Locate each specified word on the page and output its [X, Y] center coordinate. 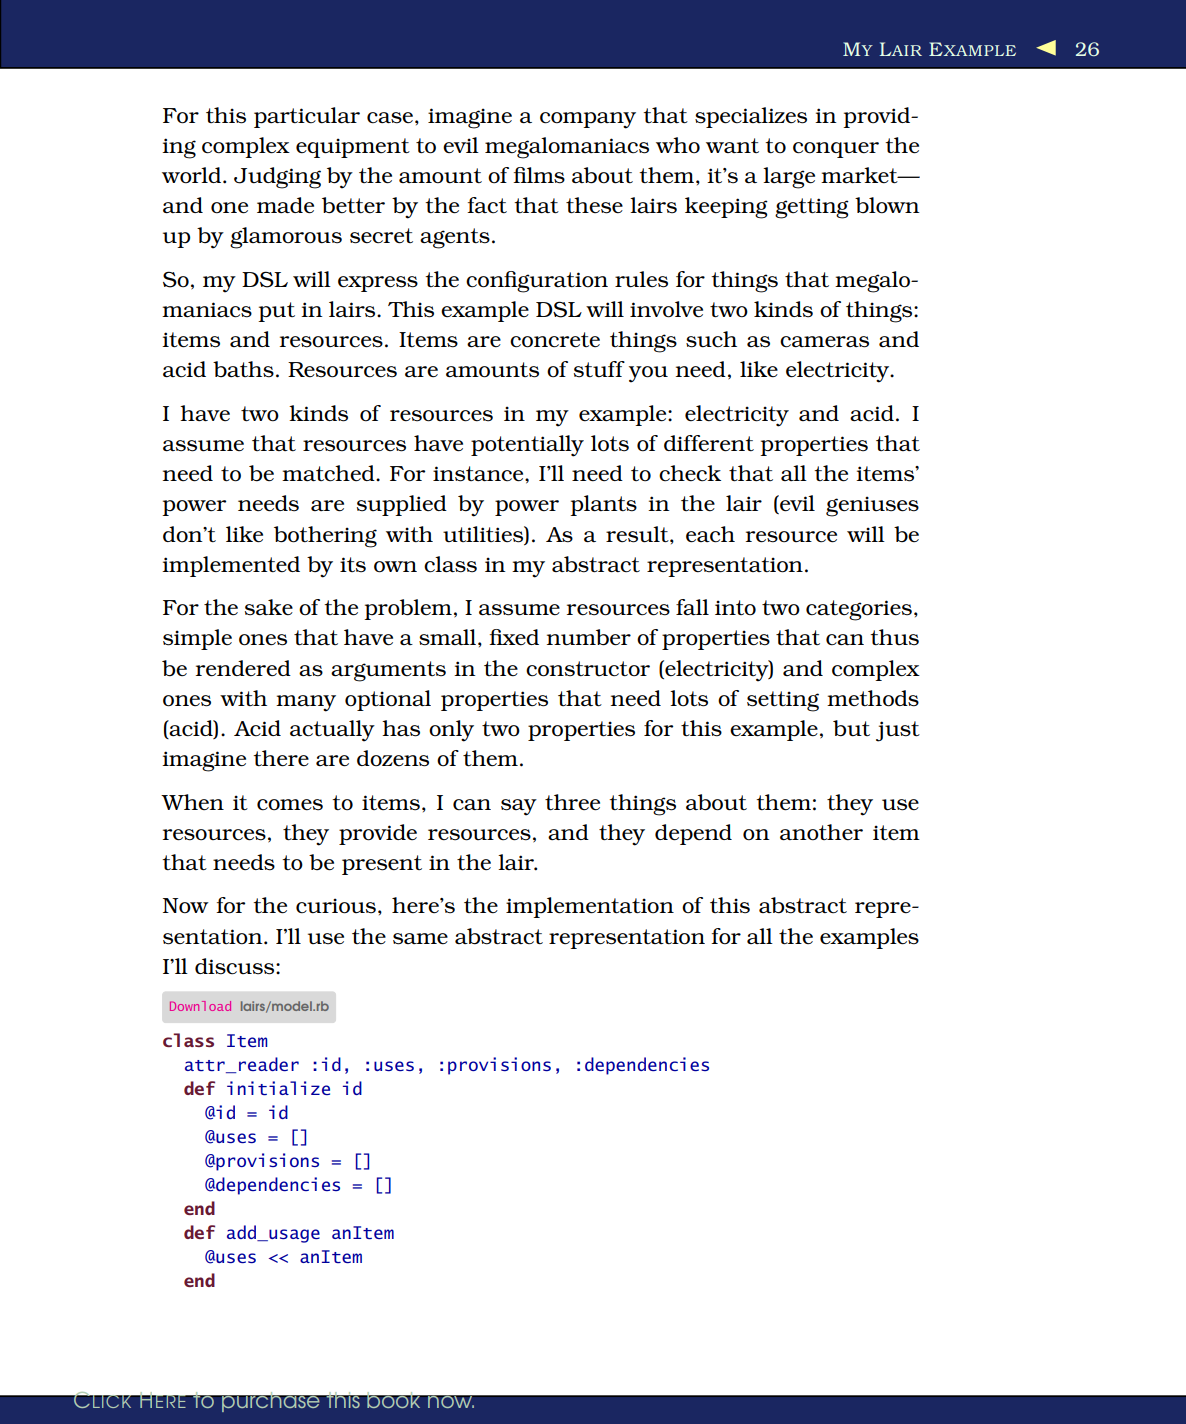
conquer [836, 150]
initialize [278, 1088]
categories [859, 610]
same [420, 939]
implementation [590, 907]
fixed [514, 637]
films [539, 175]
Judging [277, 178]
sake [269, 607]
